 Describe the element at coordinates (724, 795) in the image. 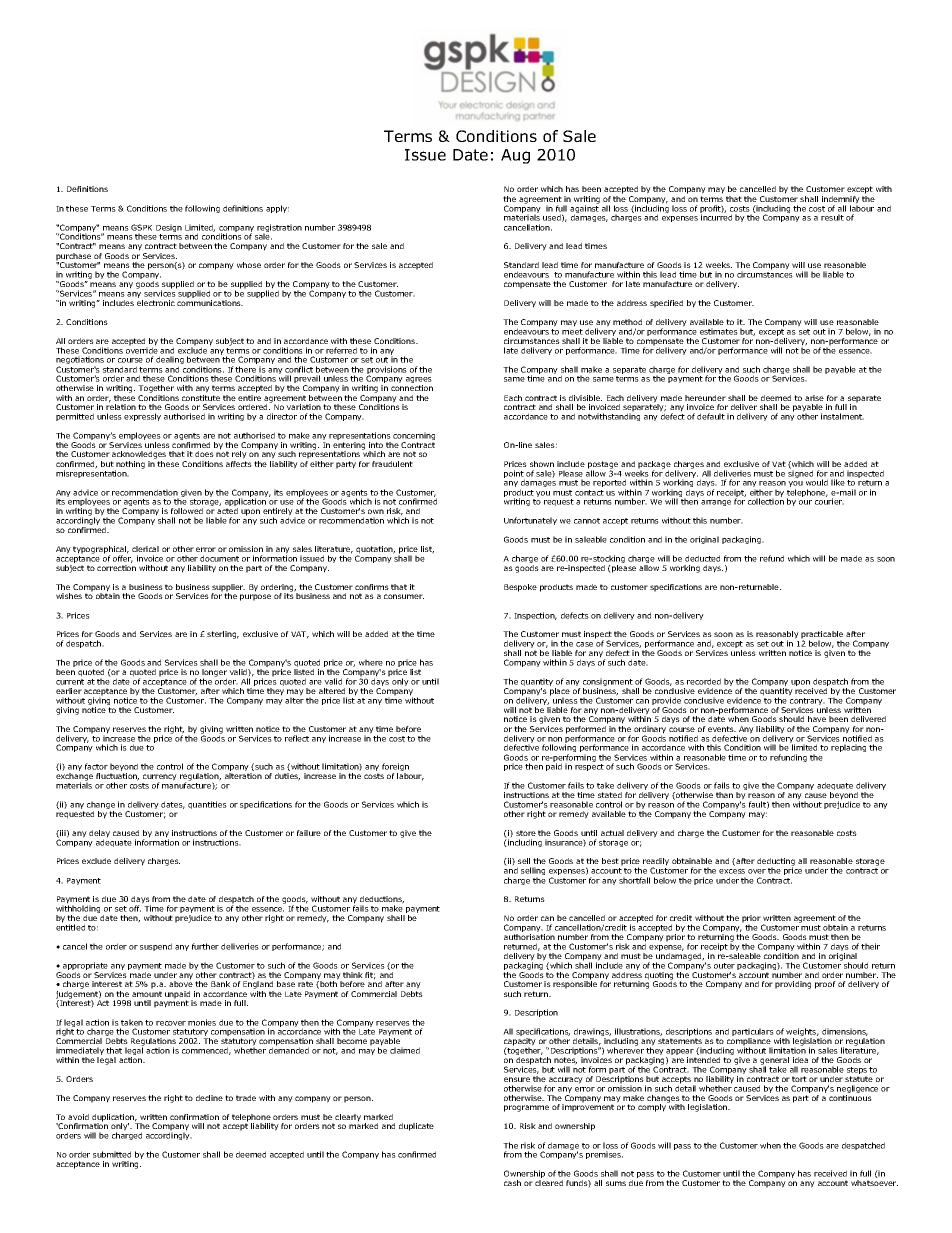

I see `than` at that location.
